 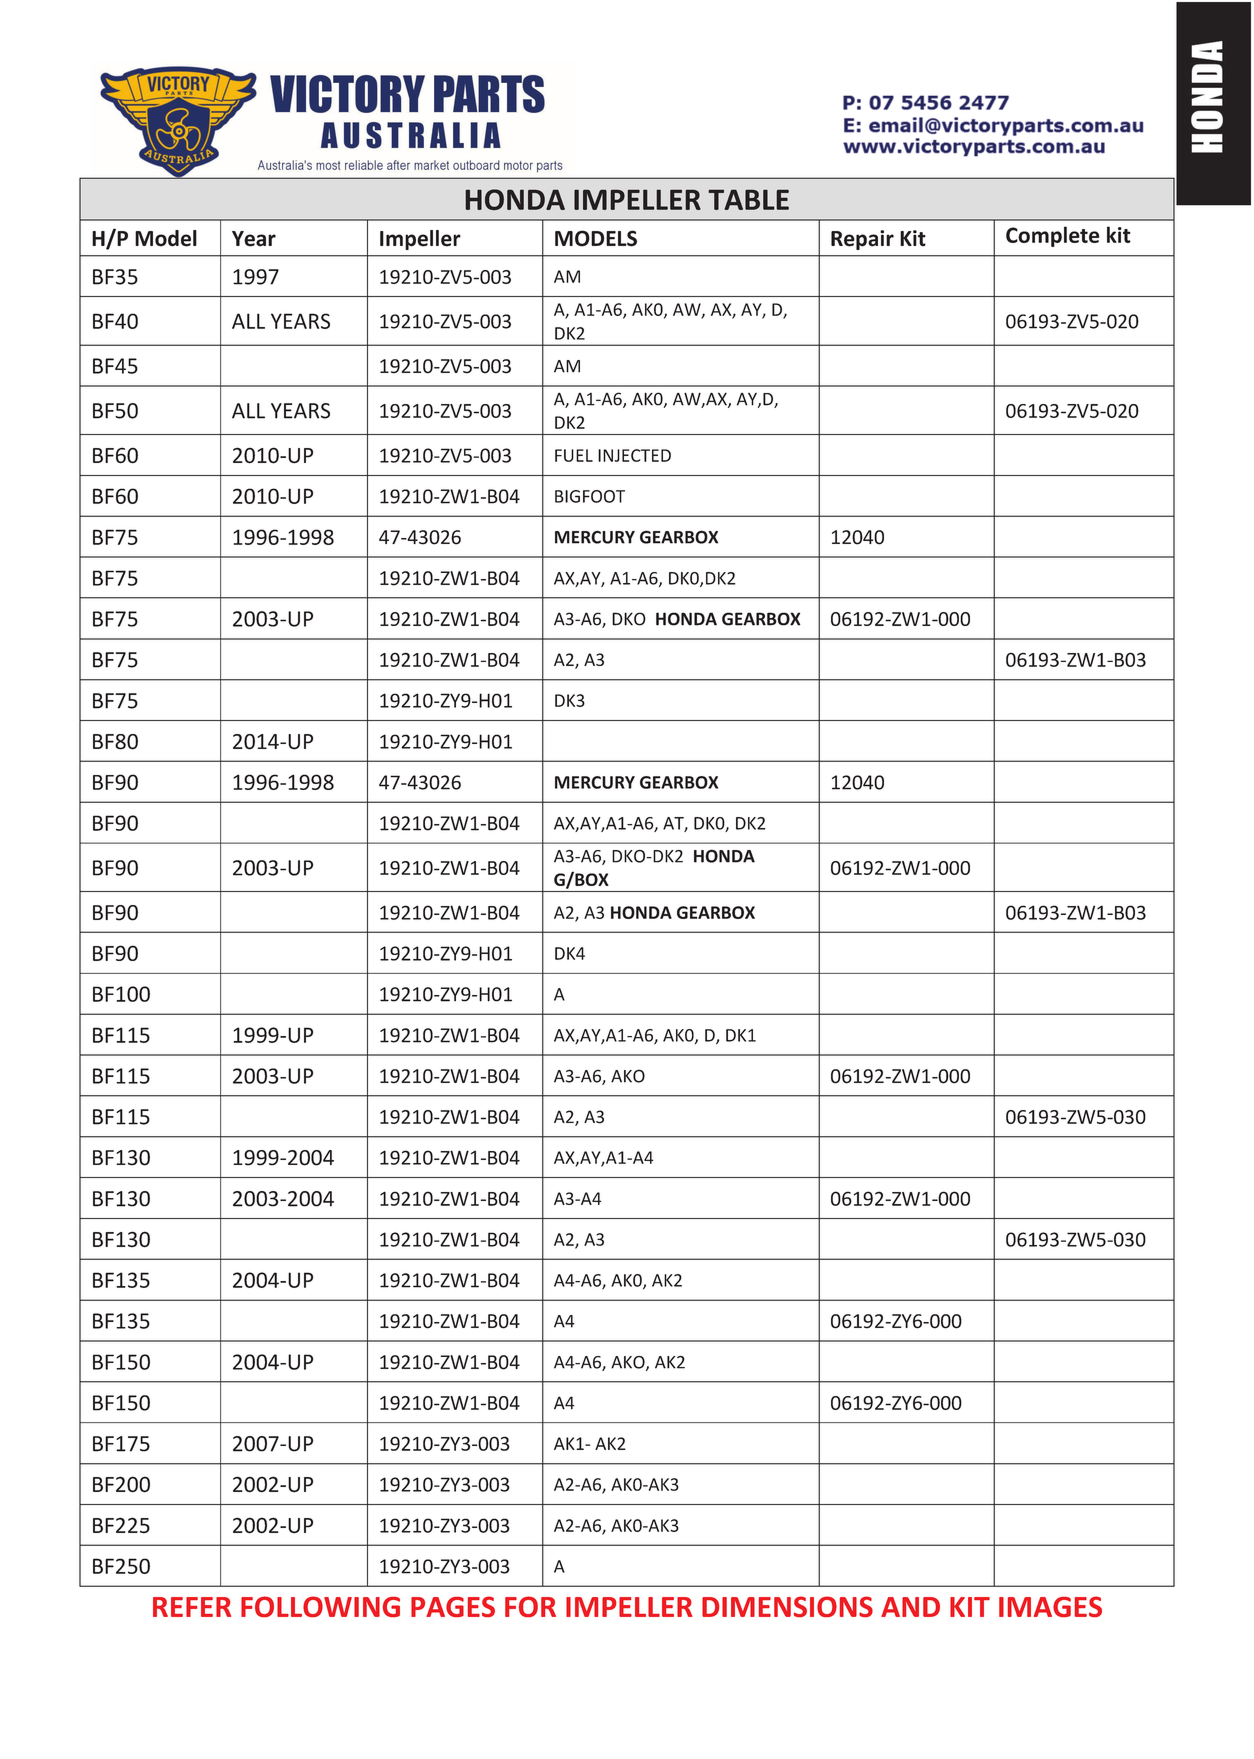 What do you see at coordinates (574, 455) in the document?
I see `FUEL` at bounding box center [574, 455].
